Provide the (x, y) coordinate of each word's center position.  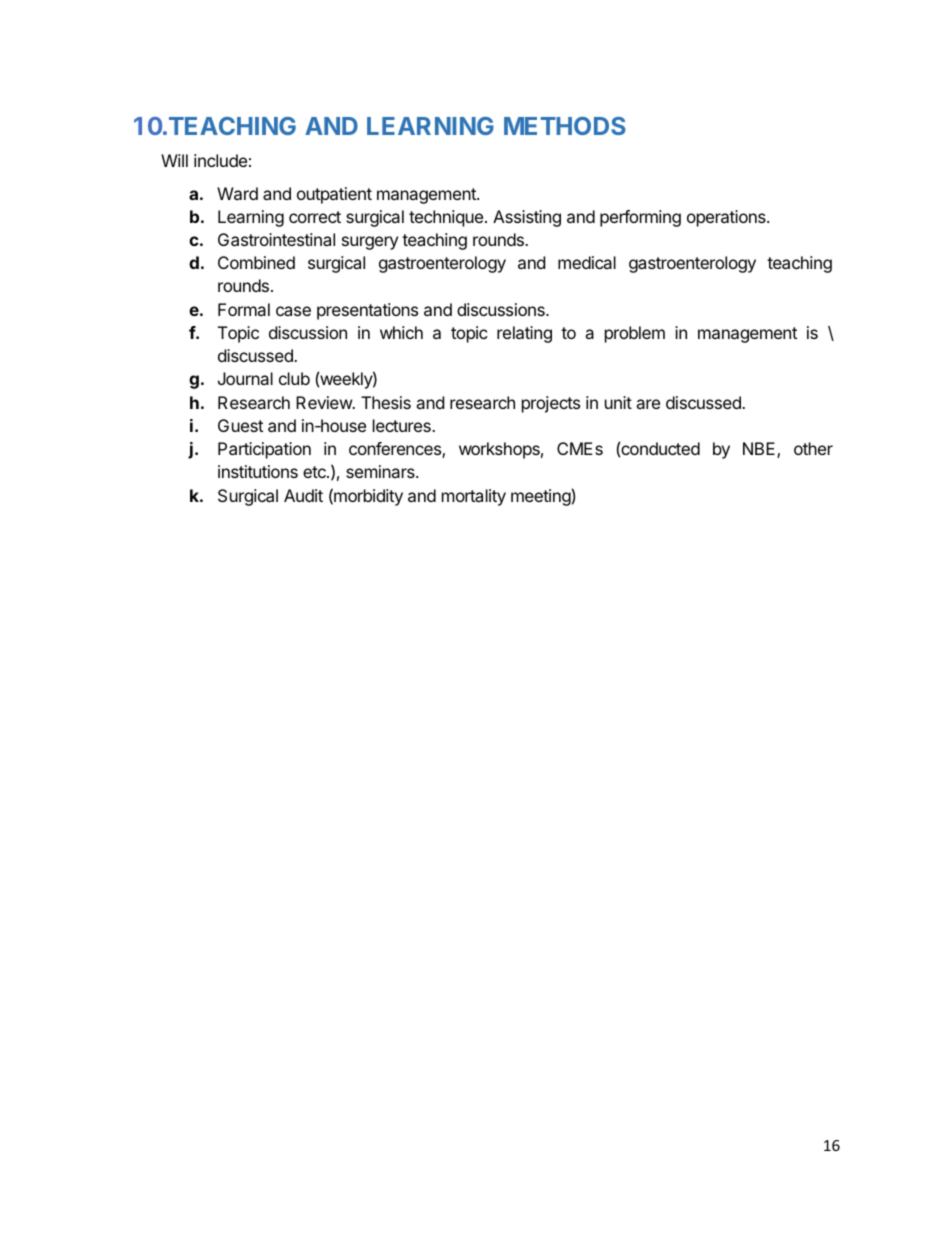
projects (551, 404)
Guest (240, 425)
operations (727, 218)
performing (640, 218)
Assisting (527, 218)
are (648, 404)
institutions (258, 471)
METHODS (565, 126)
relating (524, 334)
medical (587, 262)
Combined (256, 262)
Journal (245, 378)
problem (635, 334)
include (220, 160)
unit (618, 402)
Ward (237, 193)
